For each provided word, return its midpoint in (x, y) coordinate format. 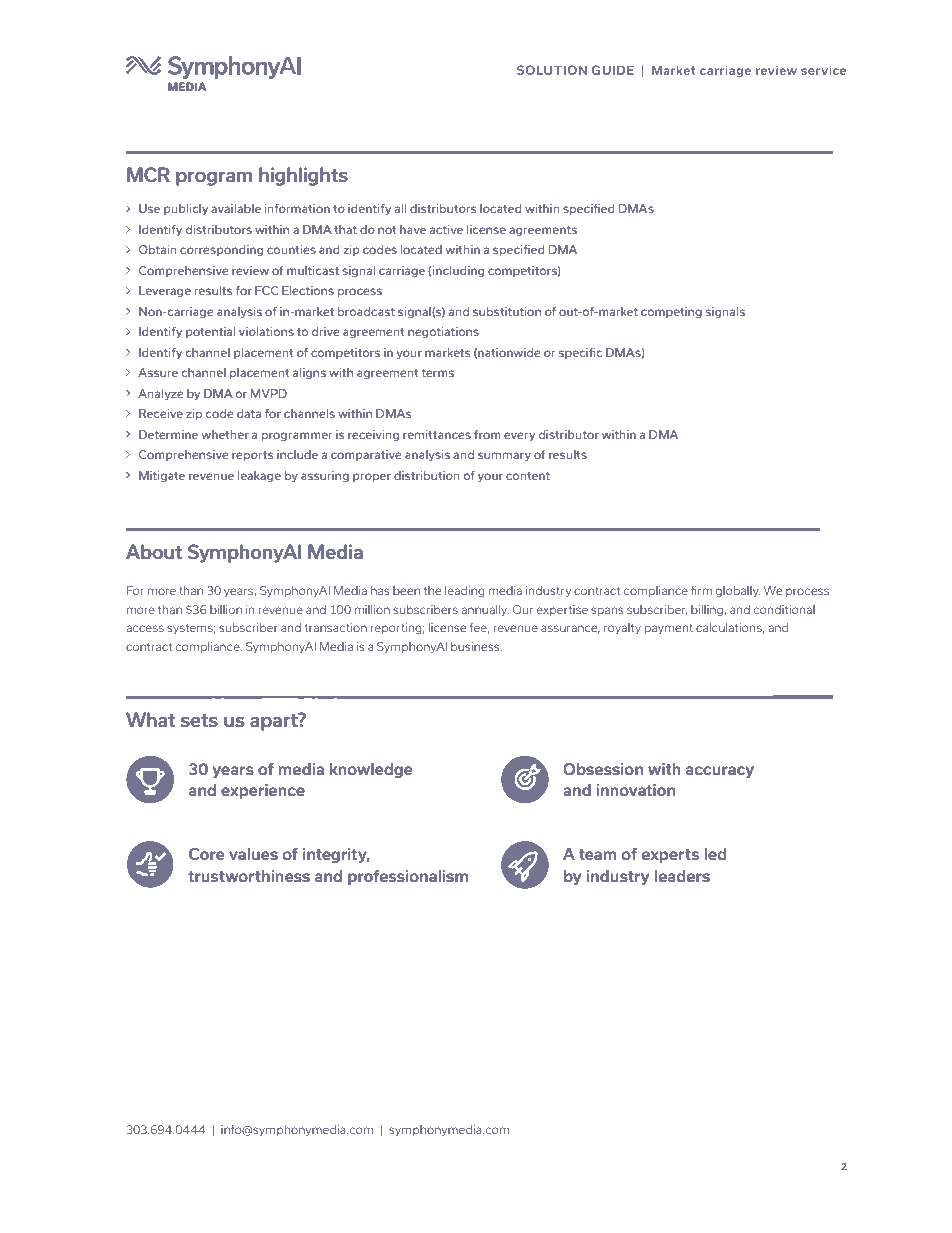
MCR (148, 174)
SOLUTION (552, 70)
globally (738, 592)
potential (210, 332)
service (823, 70)
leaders (682, 876)
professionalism (408, 877)
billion (226, 609)
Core (207, 854)
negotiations (443, 332)
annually (485, 610)
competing (671, 312)
